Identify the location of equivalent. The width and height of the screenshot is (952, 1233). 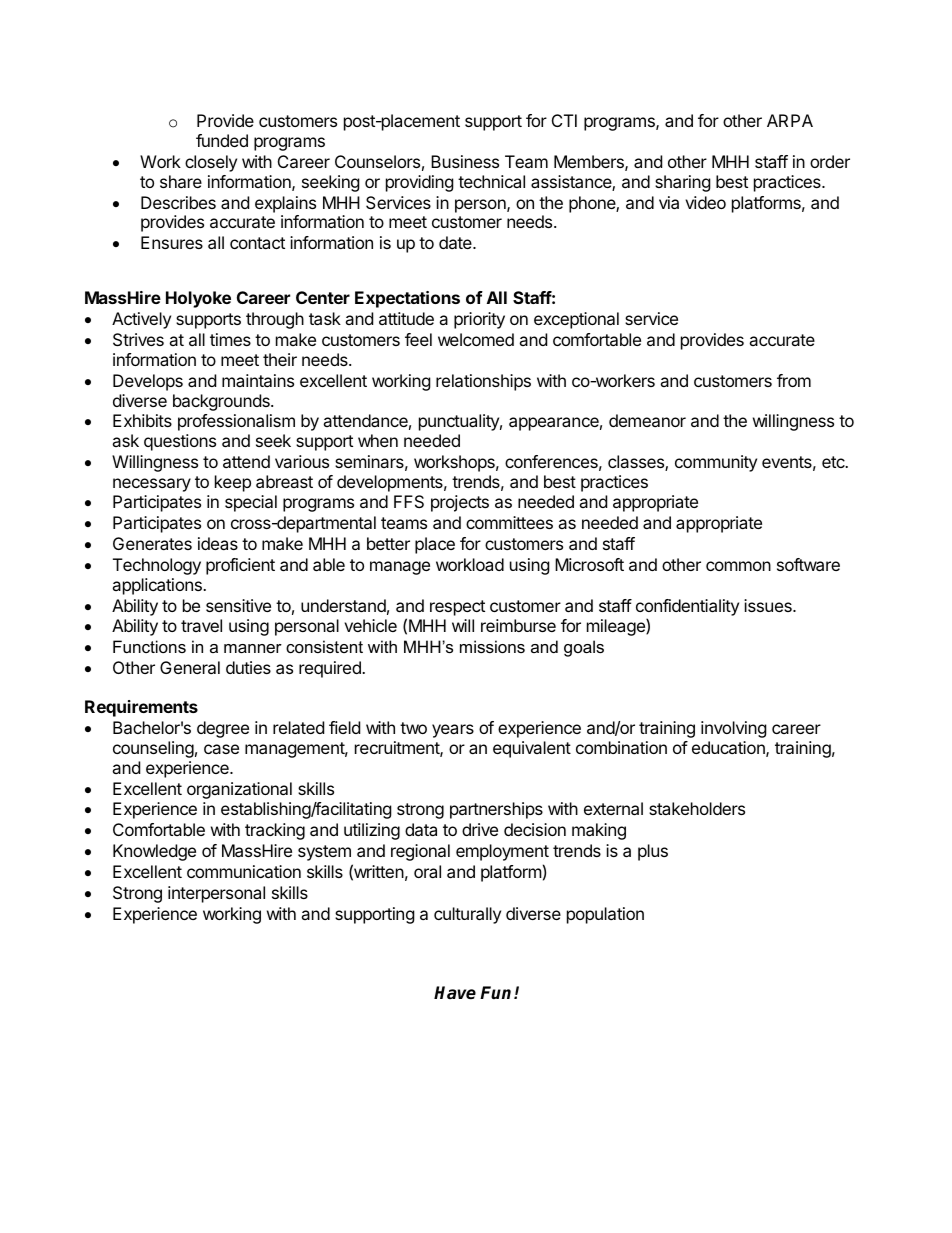
(532, 749).
